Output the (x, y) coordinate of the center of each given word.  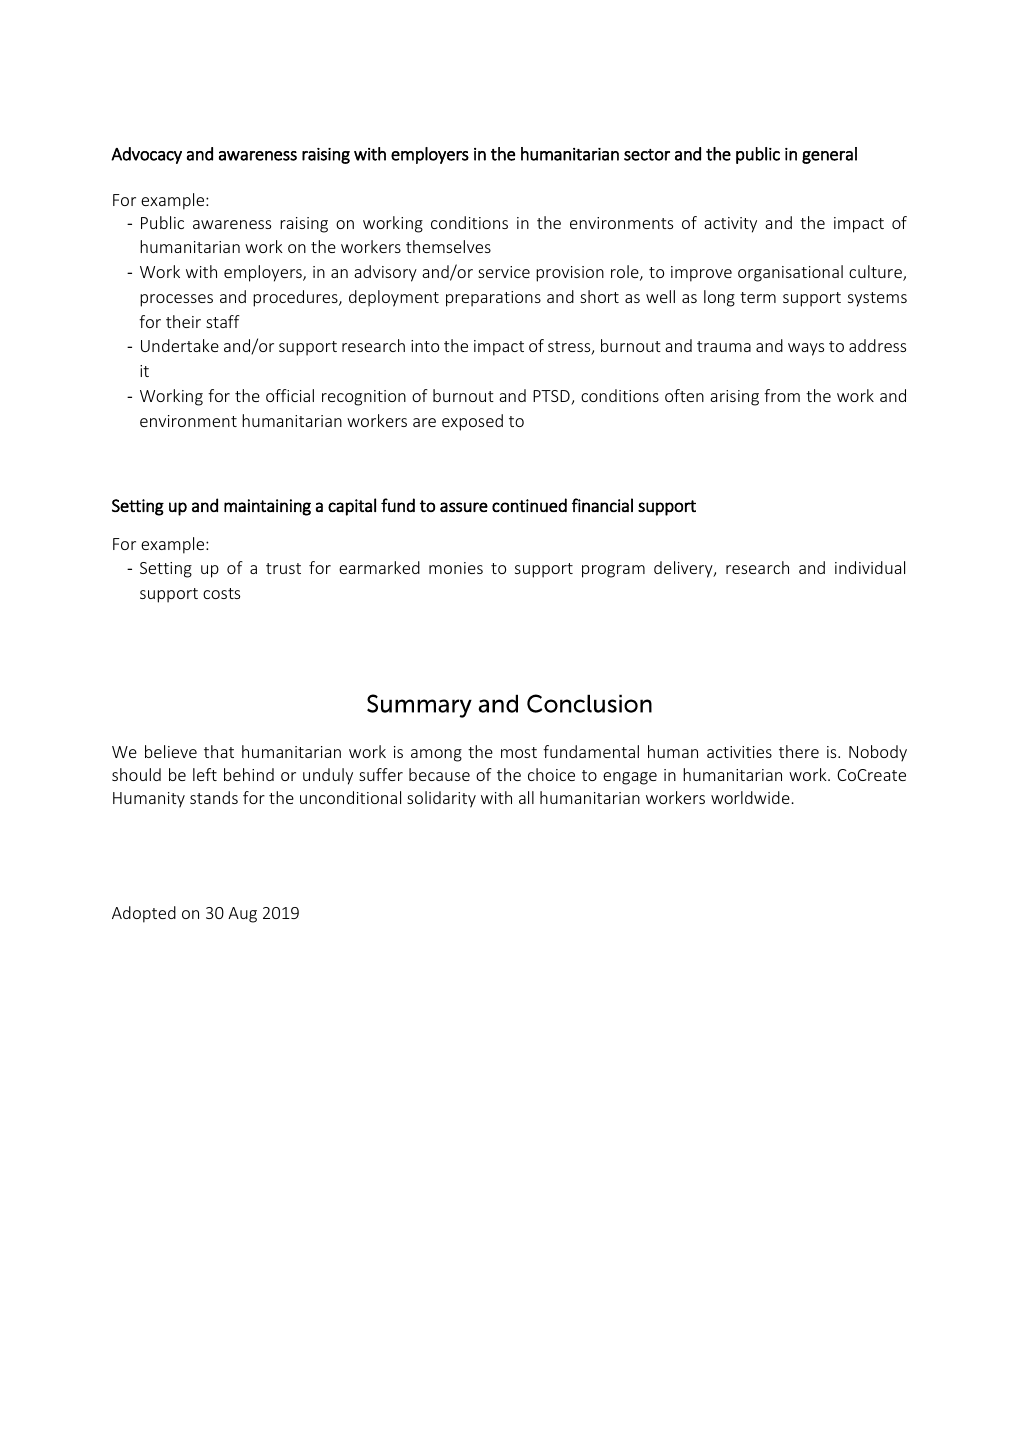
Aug (242, 915)
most (519, 752)
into (425, 346)
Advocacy (146, 155)
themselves (448, 246)
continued (529, 505)
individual (870, 567)
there (799, 751)
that (219, 751)
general (829, 155)
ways (806, 349)
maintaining (267, 507)
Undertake (180, 345)
